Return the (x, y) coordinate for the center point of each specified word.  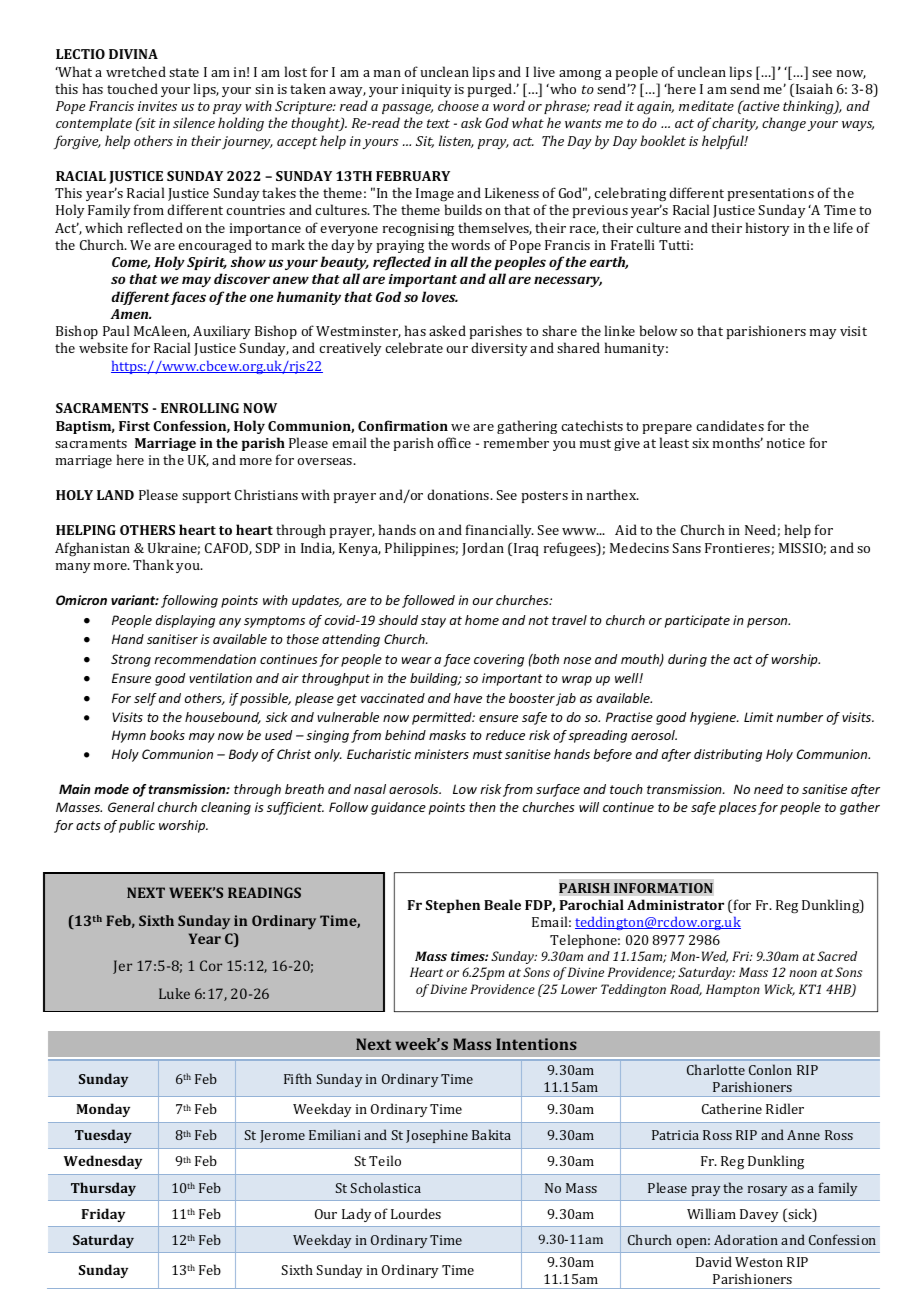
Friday (103, 1215)
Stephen (453, 906)
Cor (211, 965)
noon (803, 973)
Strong (131, 660)
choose (458, 105)
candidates (730, 425)
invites (157, 106)
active (760, 105)
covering (499, 660)
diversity (499, 349)
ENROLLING (200, 408)
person (768, 623)
